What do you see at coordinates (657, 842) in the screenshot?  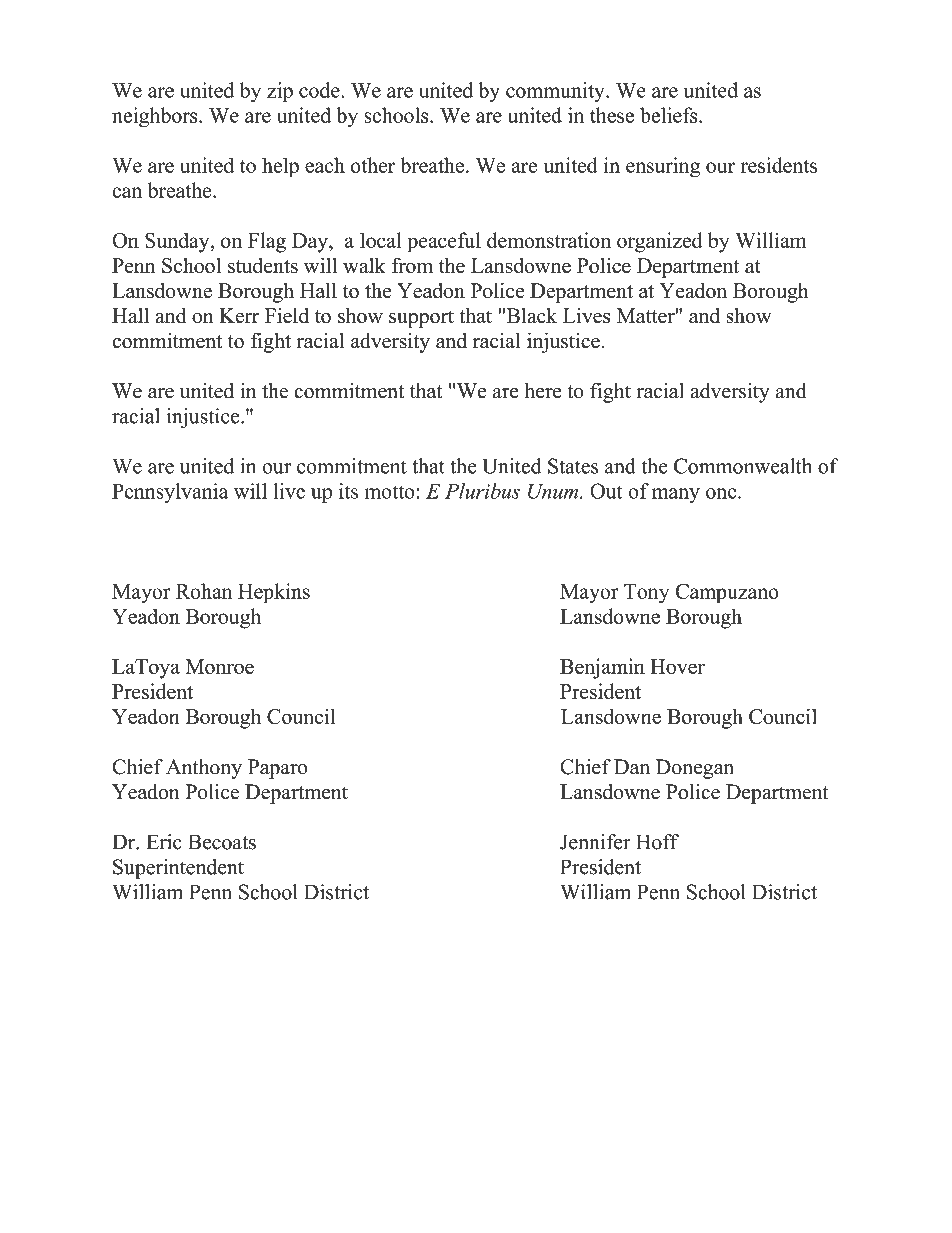 I see `Hoff` at bounding box center [657, 842].
